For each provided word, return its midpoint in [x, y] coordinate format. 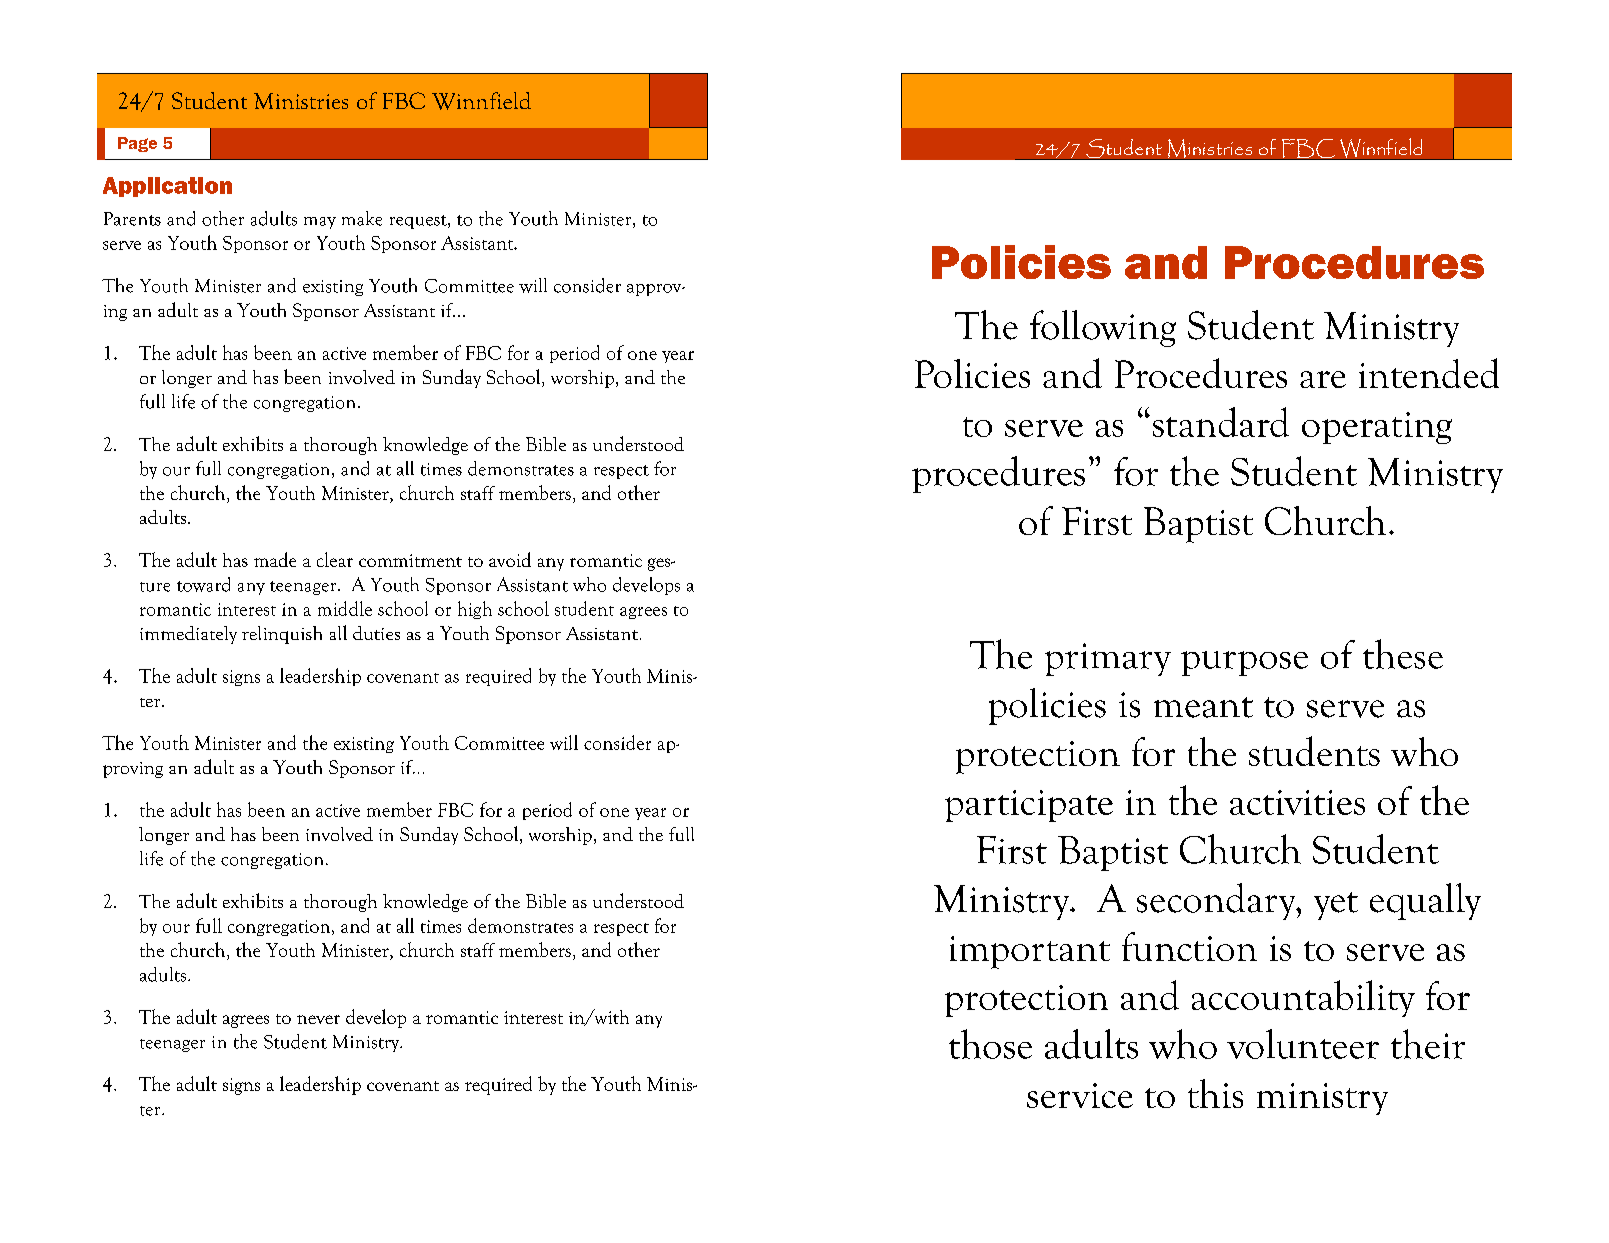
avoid [510, 559]
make [362, 218]
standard [1221, 422]
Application [167, 187]
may [320, 223]
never [318, 1019]
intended [1429, 373]
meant [1203, 707]
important [1030, 952]
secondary [1217, 901]
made [275, 559]
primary [1108, 659]
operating [1377, 428]
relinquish [282, 635]
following [1103, 328]
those [990, 1044]
